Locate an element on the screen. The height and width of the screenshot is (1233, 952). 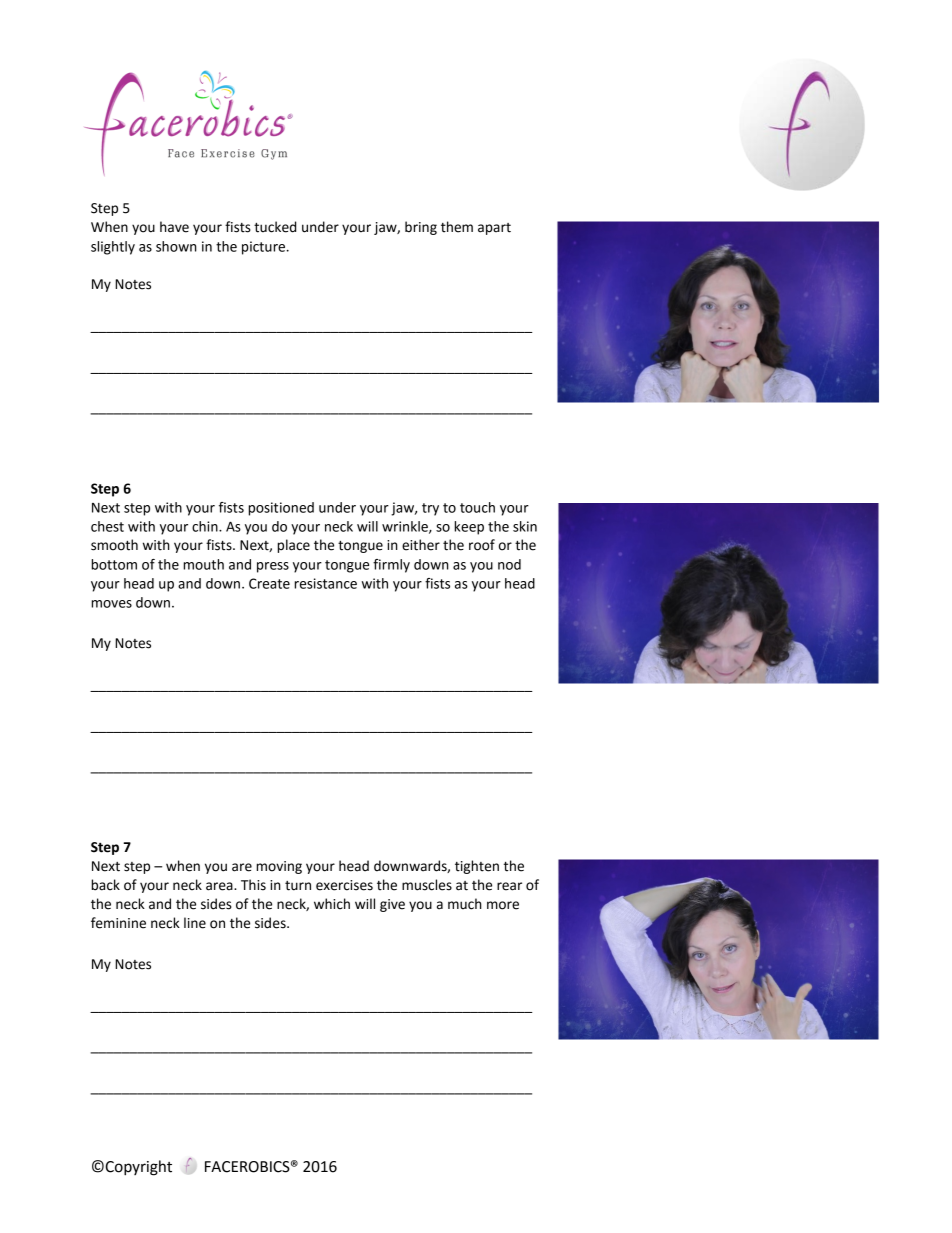
moves is located at coordinates (111, 604).
